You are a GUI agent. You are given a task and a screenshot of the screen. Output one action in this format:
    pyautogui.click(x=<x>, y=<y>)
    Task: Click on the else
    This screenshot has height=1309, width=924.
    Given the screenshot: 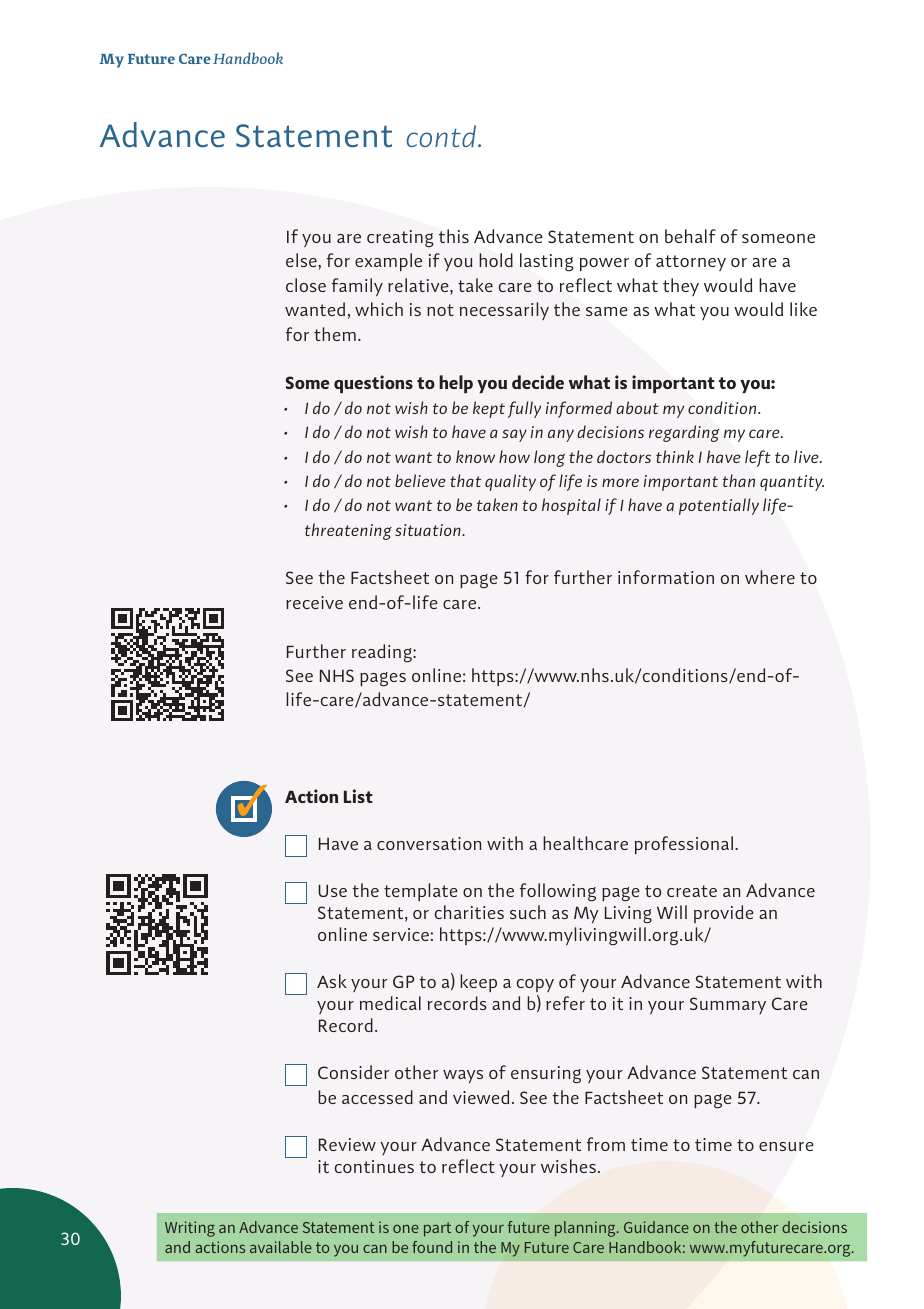 What is the action you would take?
    pyautogui.click(x=302, y=260)
